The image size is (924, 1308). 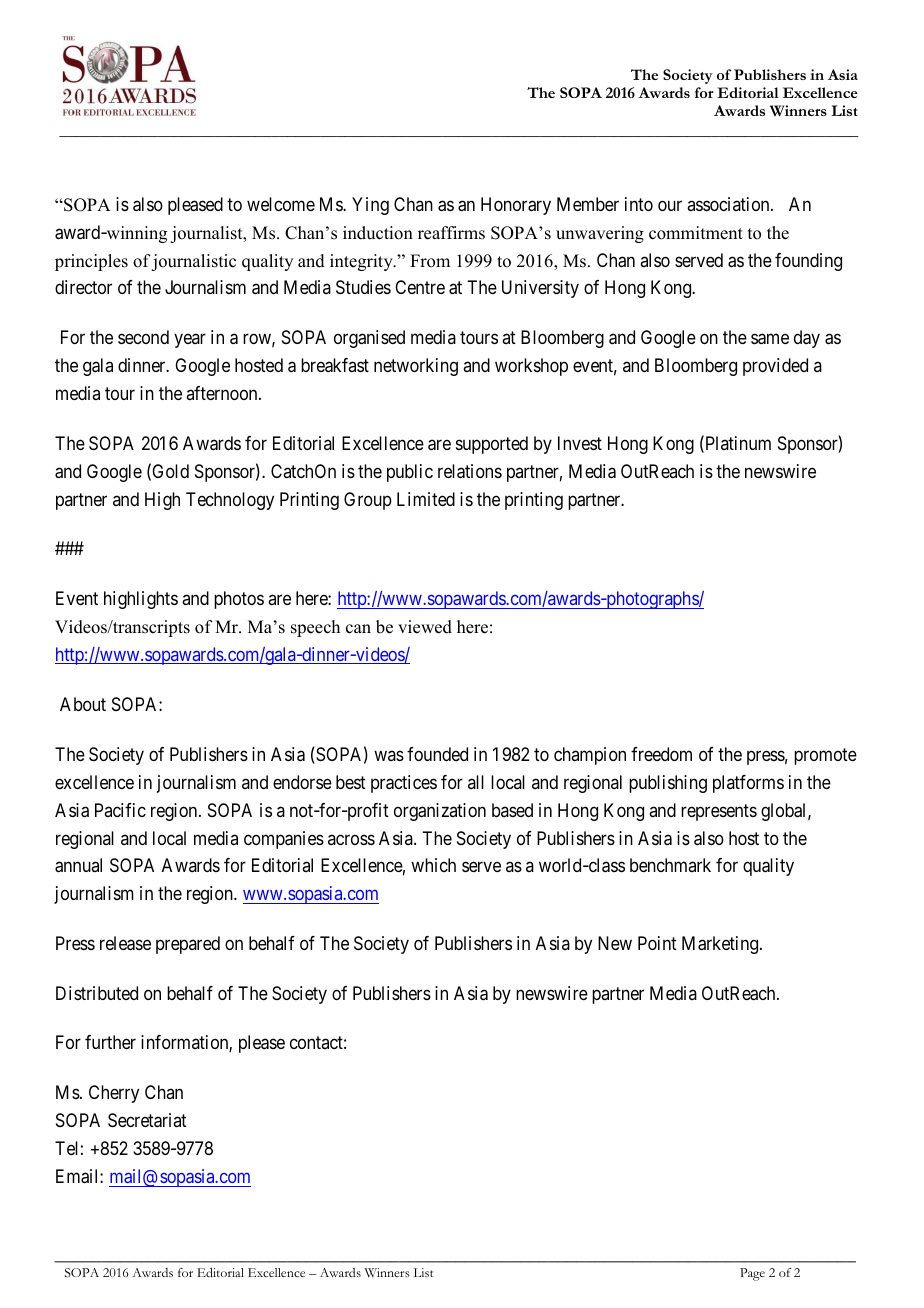 What do you see at coordinates (91, 262) in the page?
I see `principles` at bounding box center [91, 262].
